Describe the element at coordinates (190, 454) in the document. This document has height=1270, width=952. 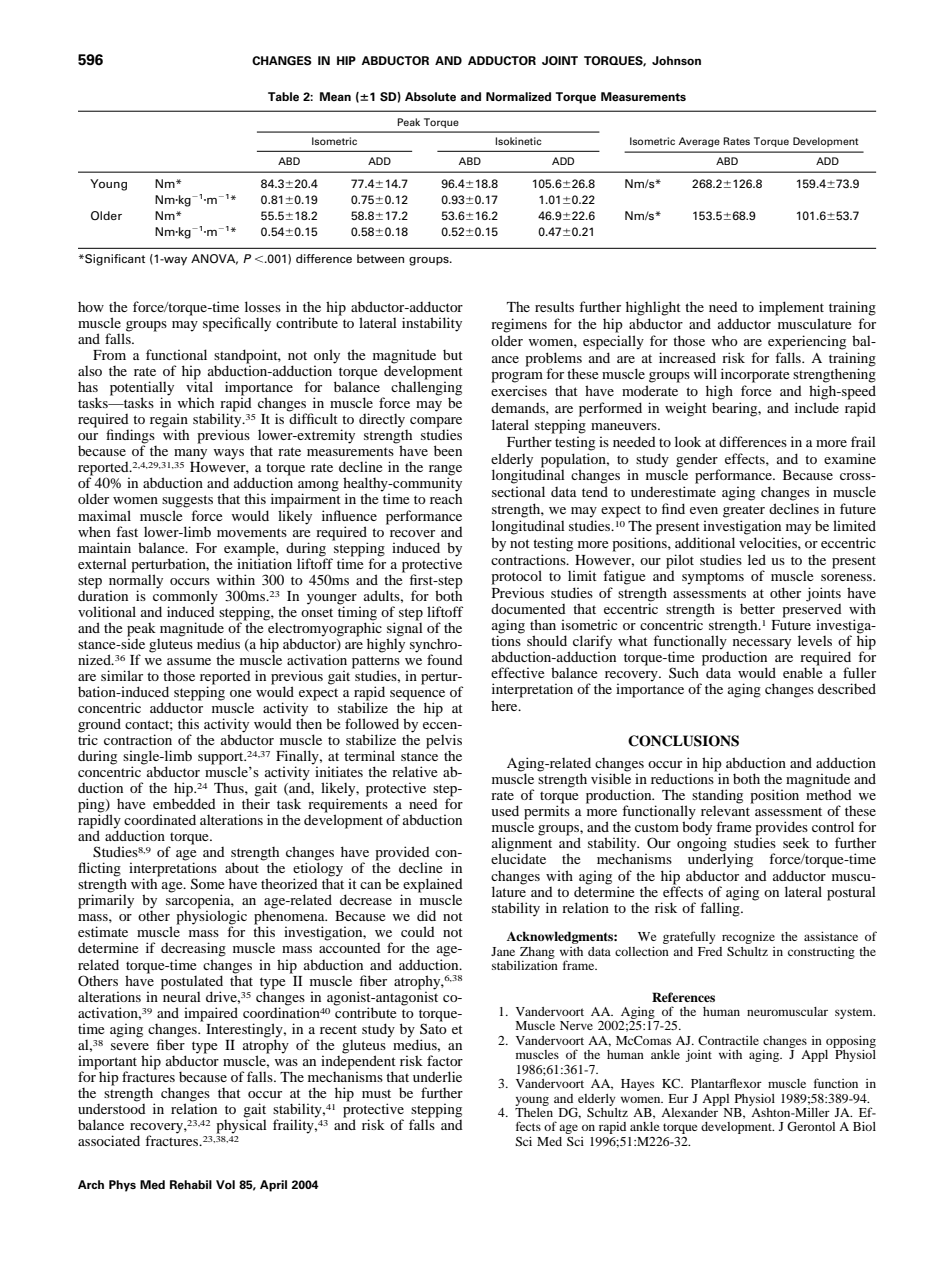
I see `many` at that location.
